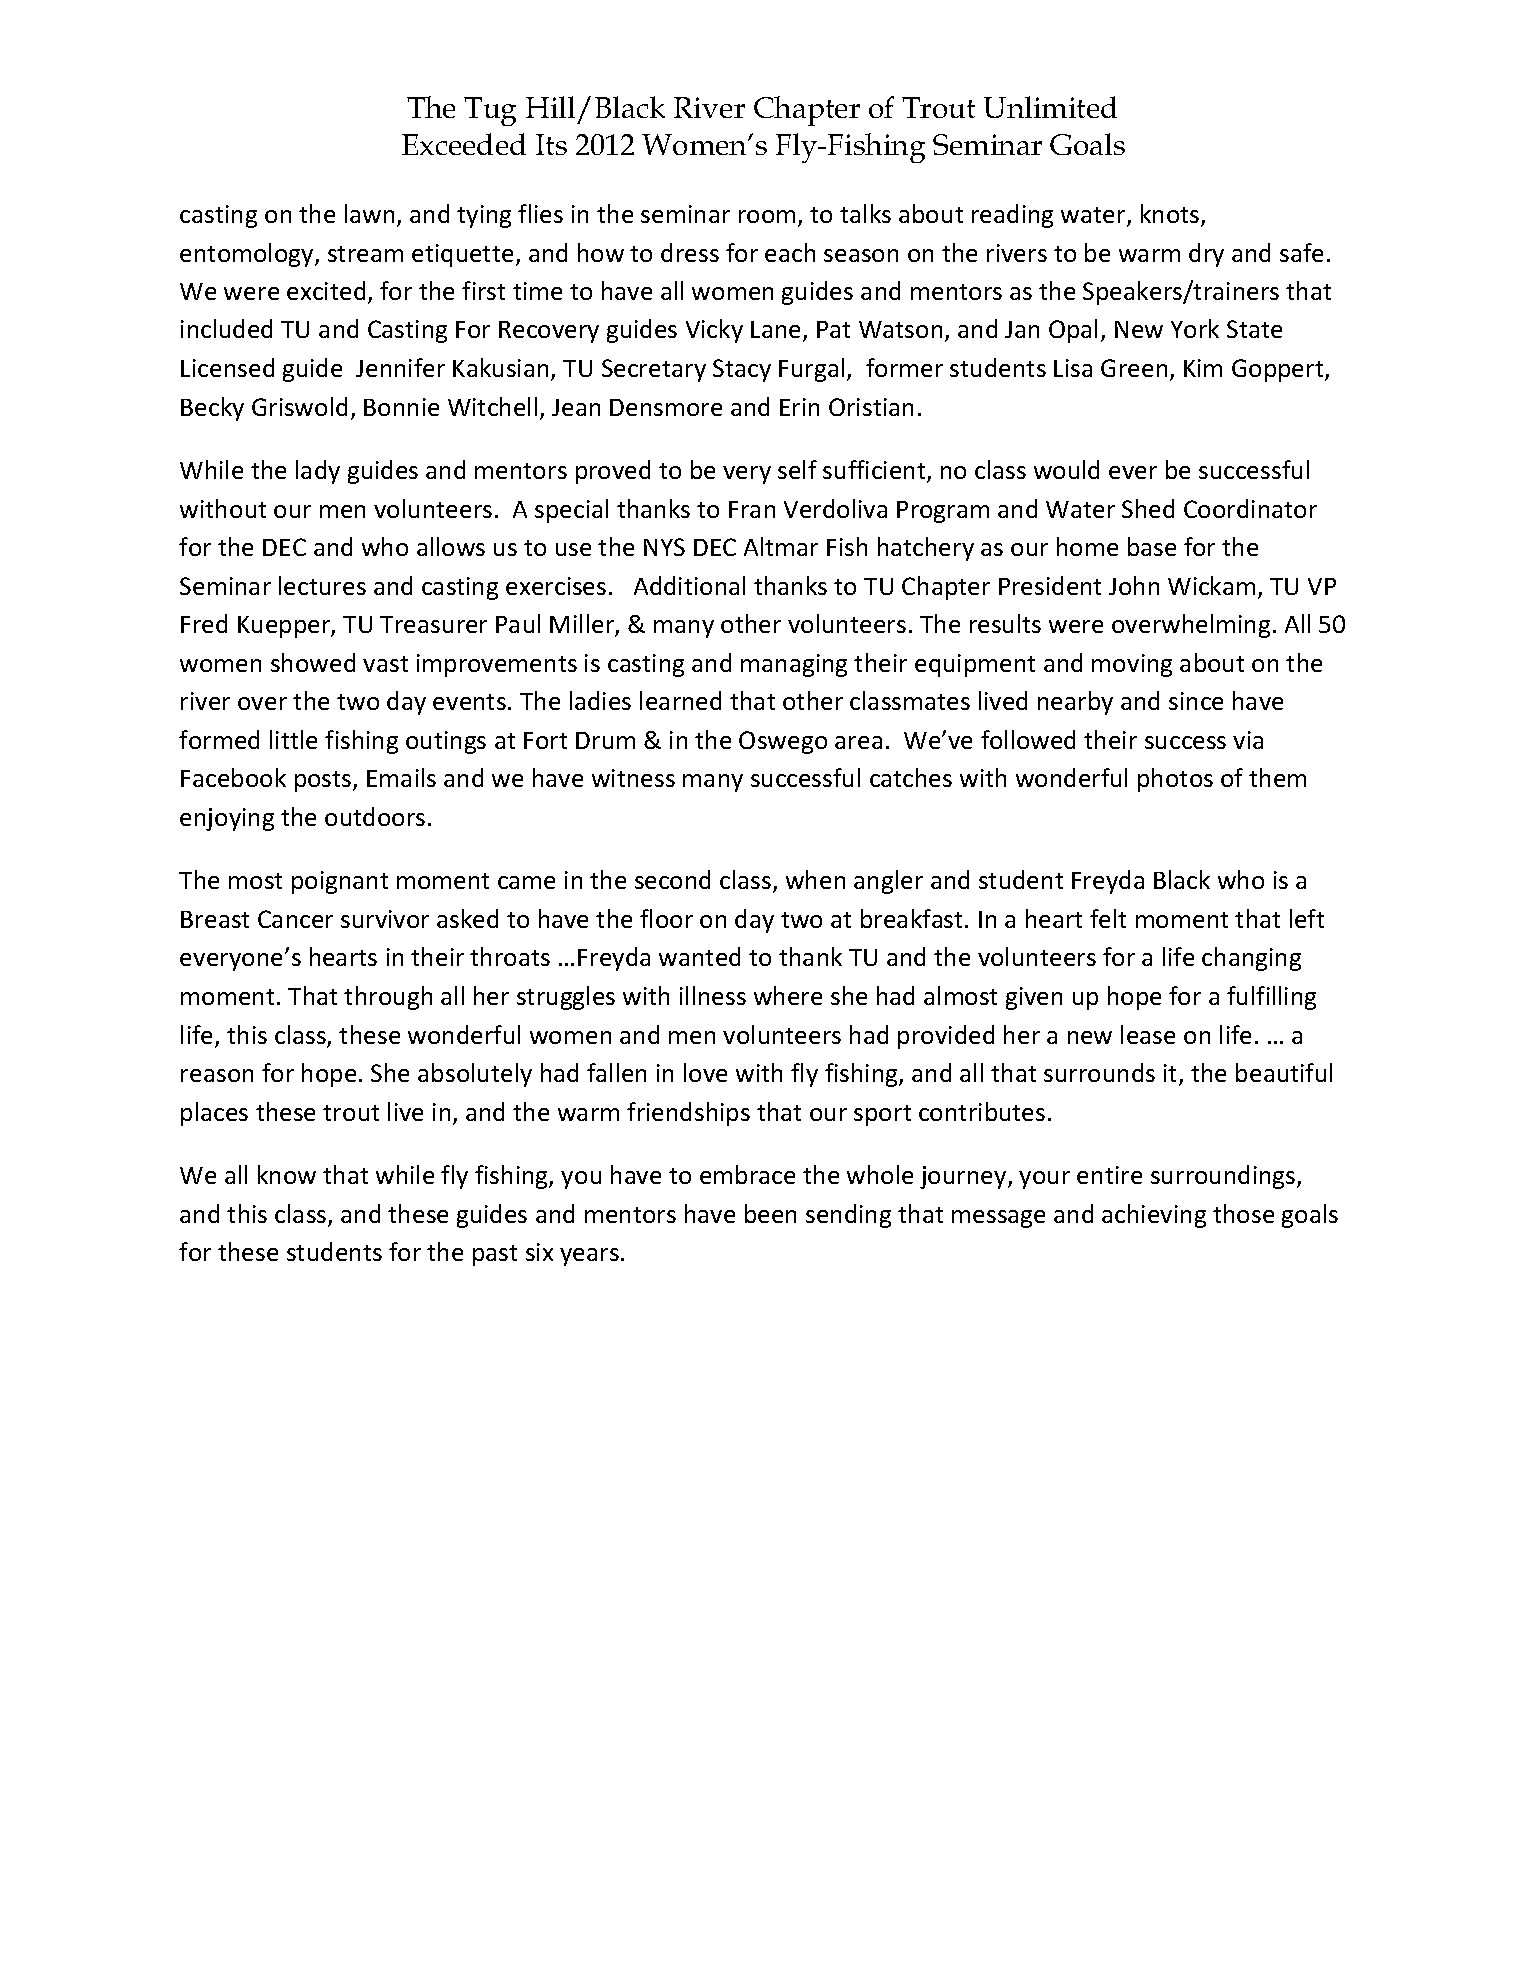 This page has width=1527, height=1976. Describe the element at coordinates (1050, 107) in the page. I see `Unlimited` at that location.
